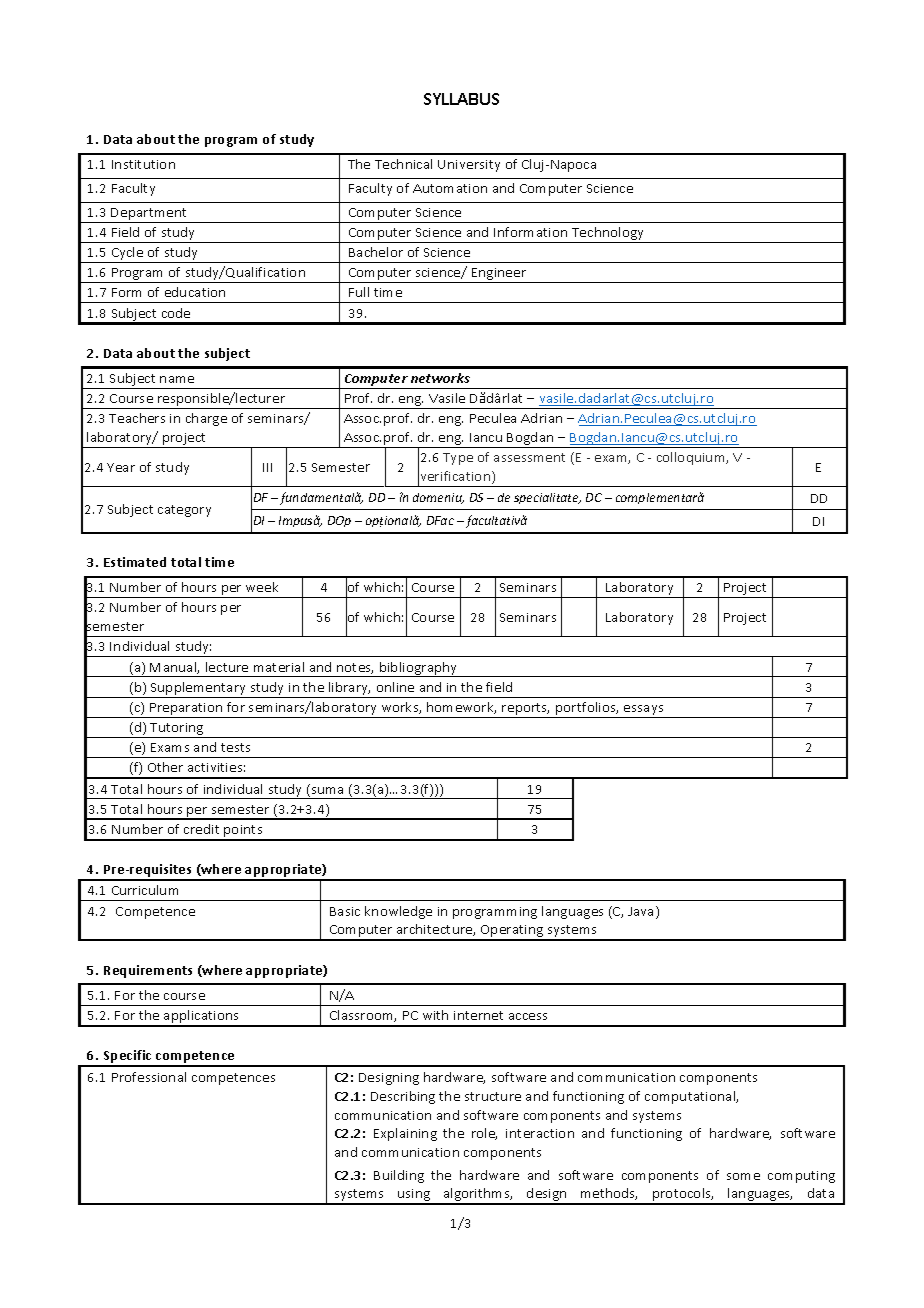 This document has height=1308, width=924. Describe the element at coordinates (461, 99) in the document. I see `SYLLABUS` at that location.
